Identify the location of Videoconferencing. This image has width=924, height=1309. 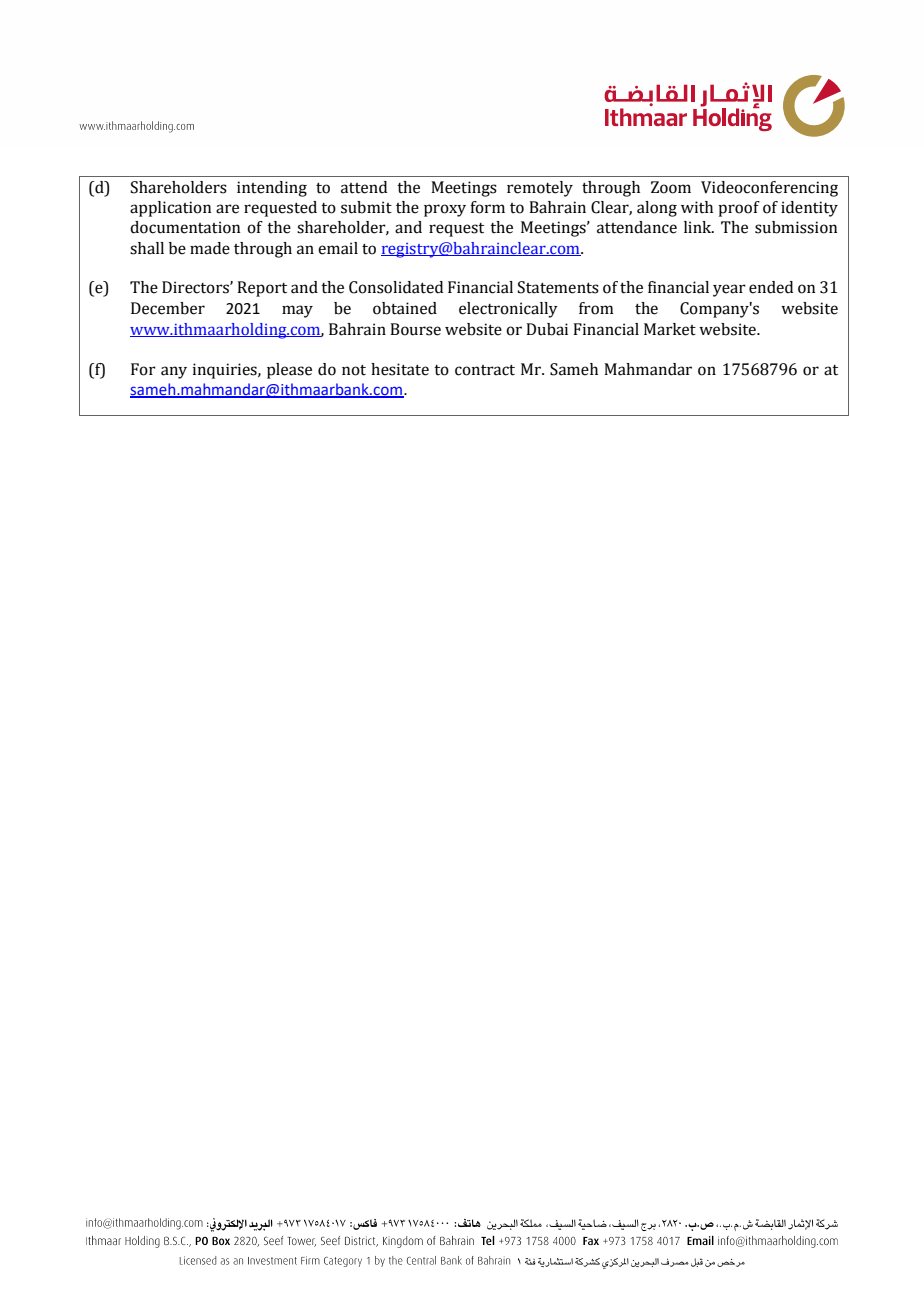
(769, 189).
